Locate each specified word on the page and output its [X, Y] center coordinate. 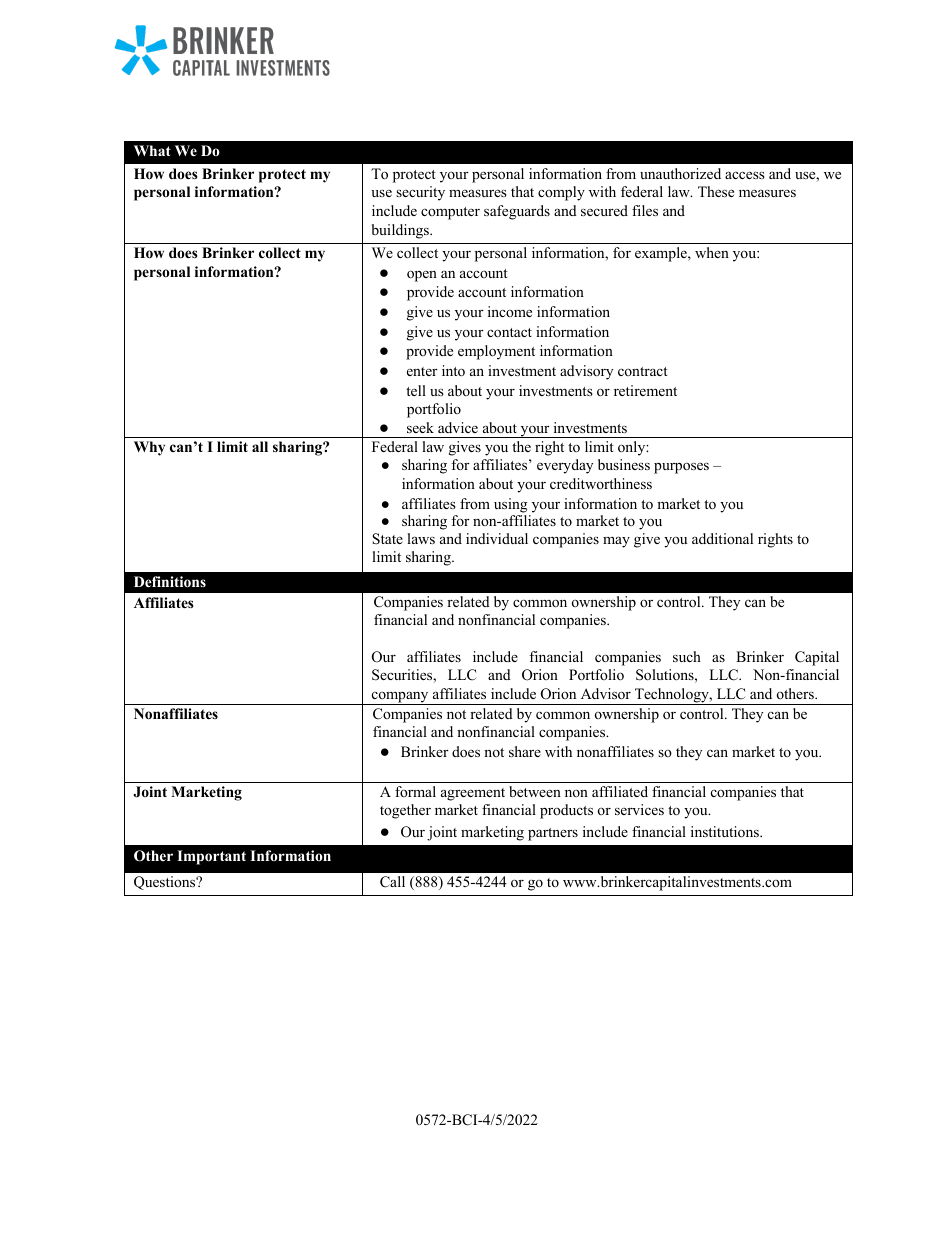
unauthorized [680, 173]
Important [211, 857]
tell [416, 390]
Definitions [170, 582]
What [152, 150]
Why [149, 448]
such [687, 656]
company [400, 698]
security [420, 193]
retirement [645, 390]
